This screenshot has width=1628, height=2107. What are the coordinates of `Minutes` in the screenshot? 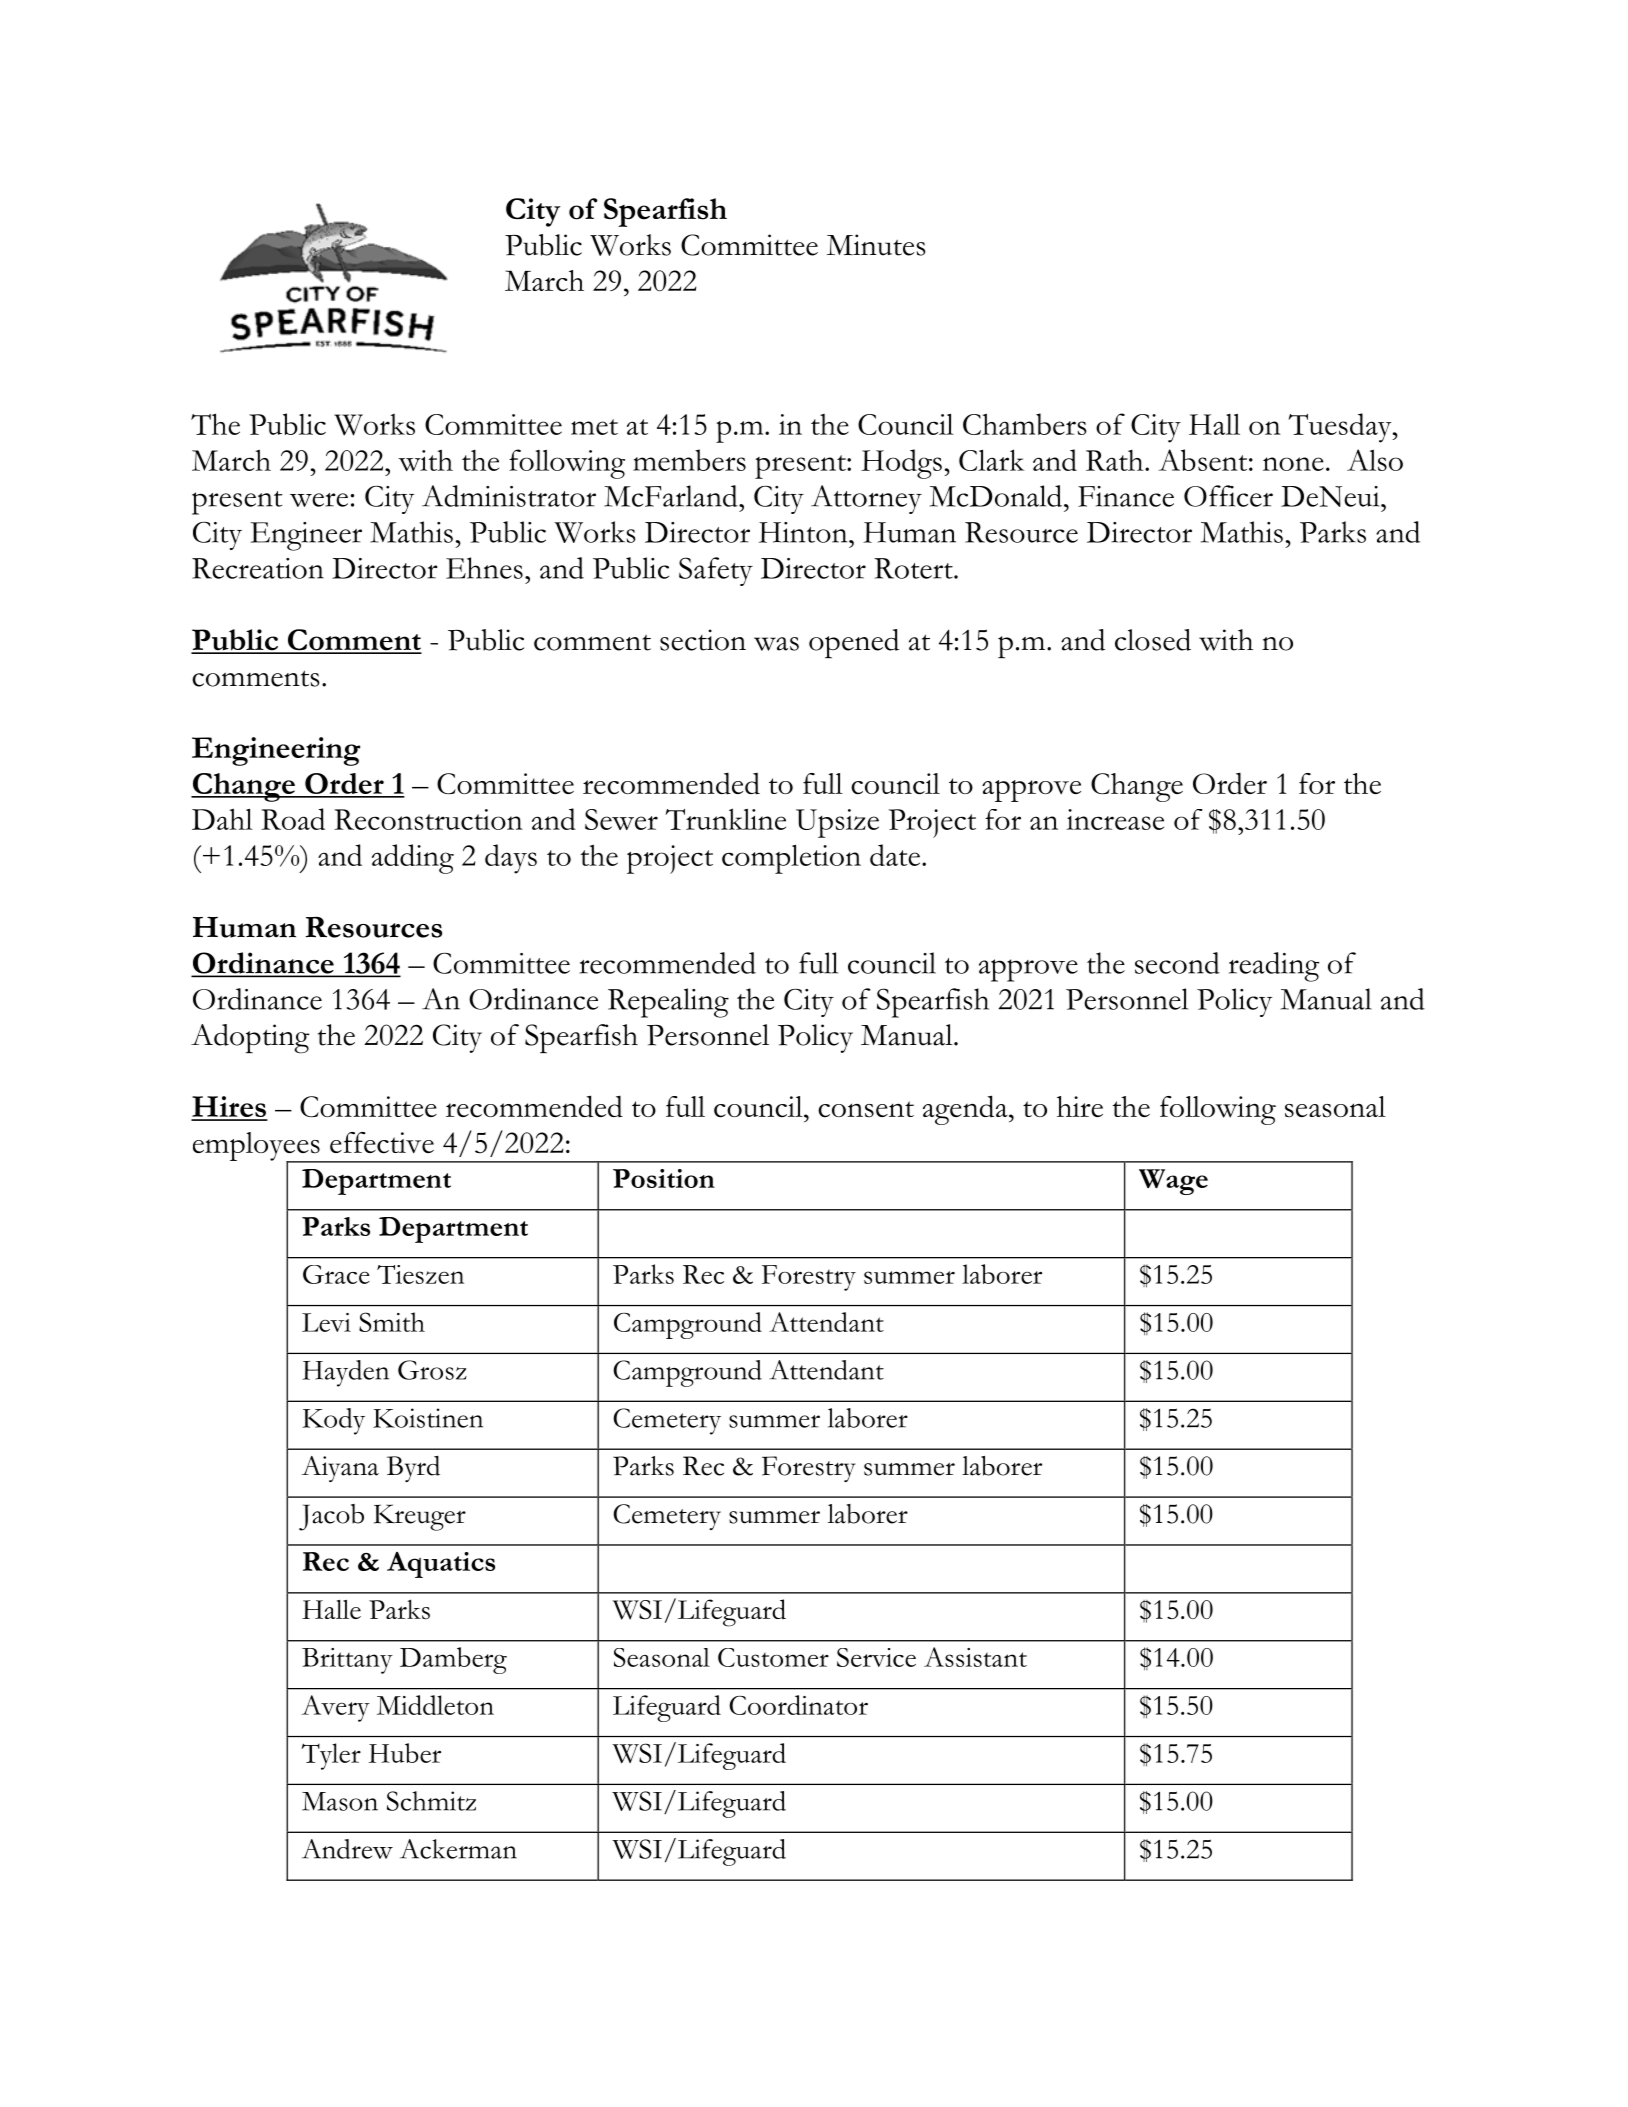 It's located at (876, 245).
